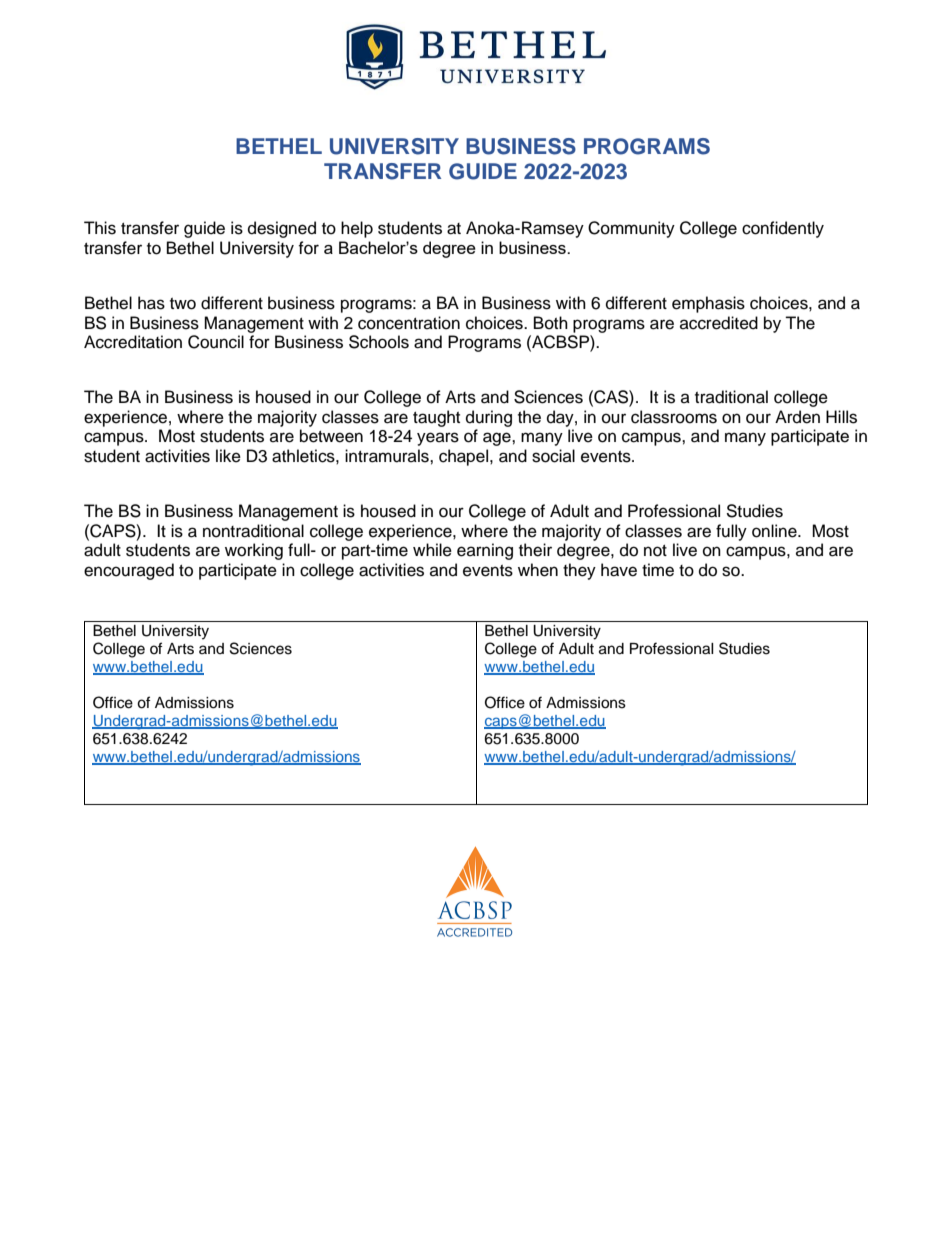  I want to click on between, so click(331, 436).
